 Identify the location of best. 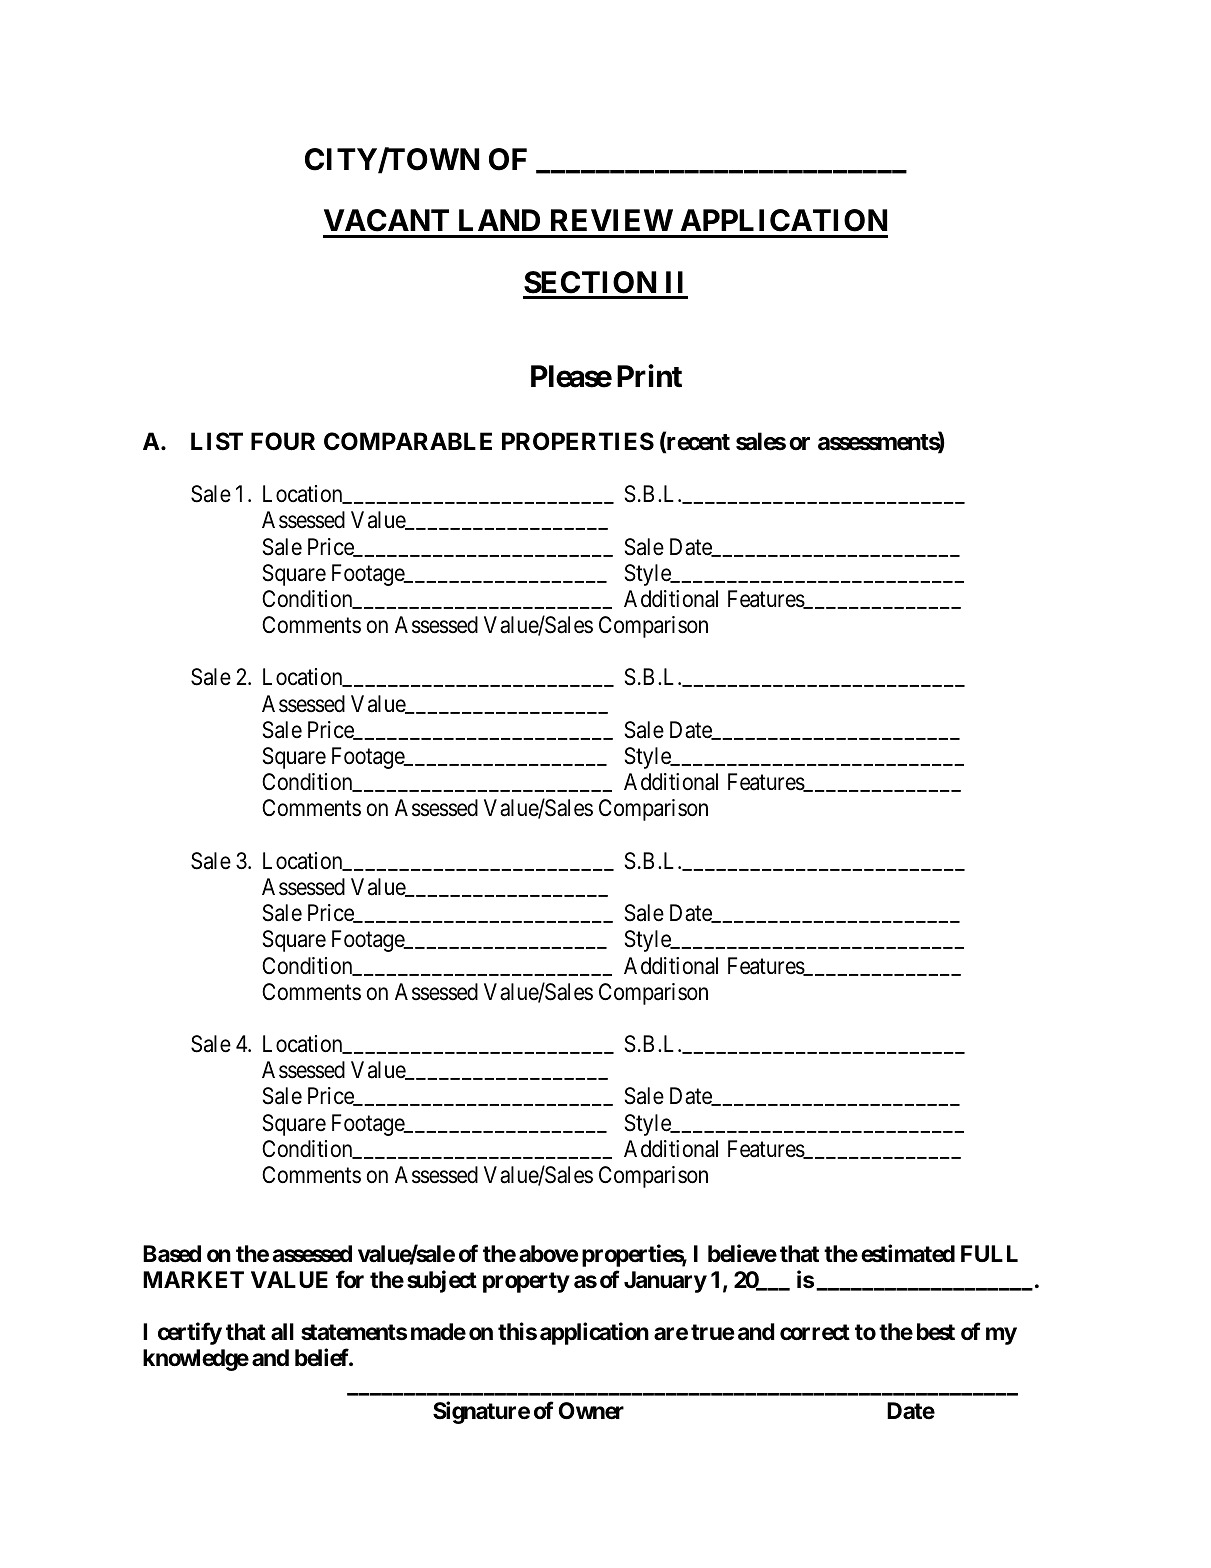
(936, 1332).
